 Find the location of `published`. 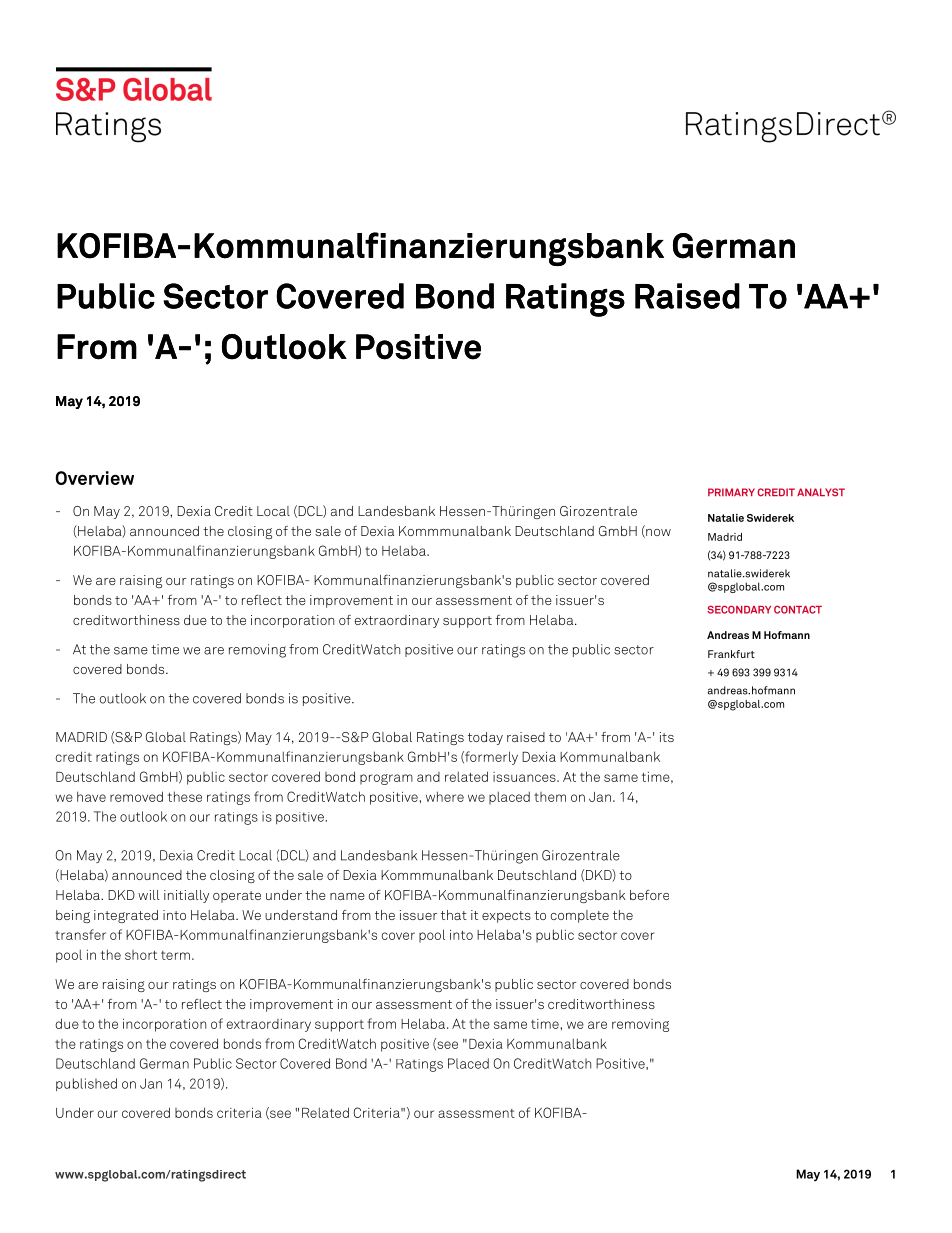

published is located at coordinates (86, 1084).
